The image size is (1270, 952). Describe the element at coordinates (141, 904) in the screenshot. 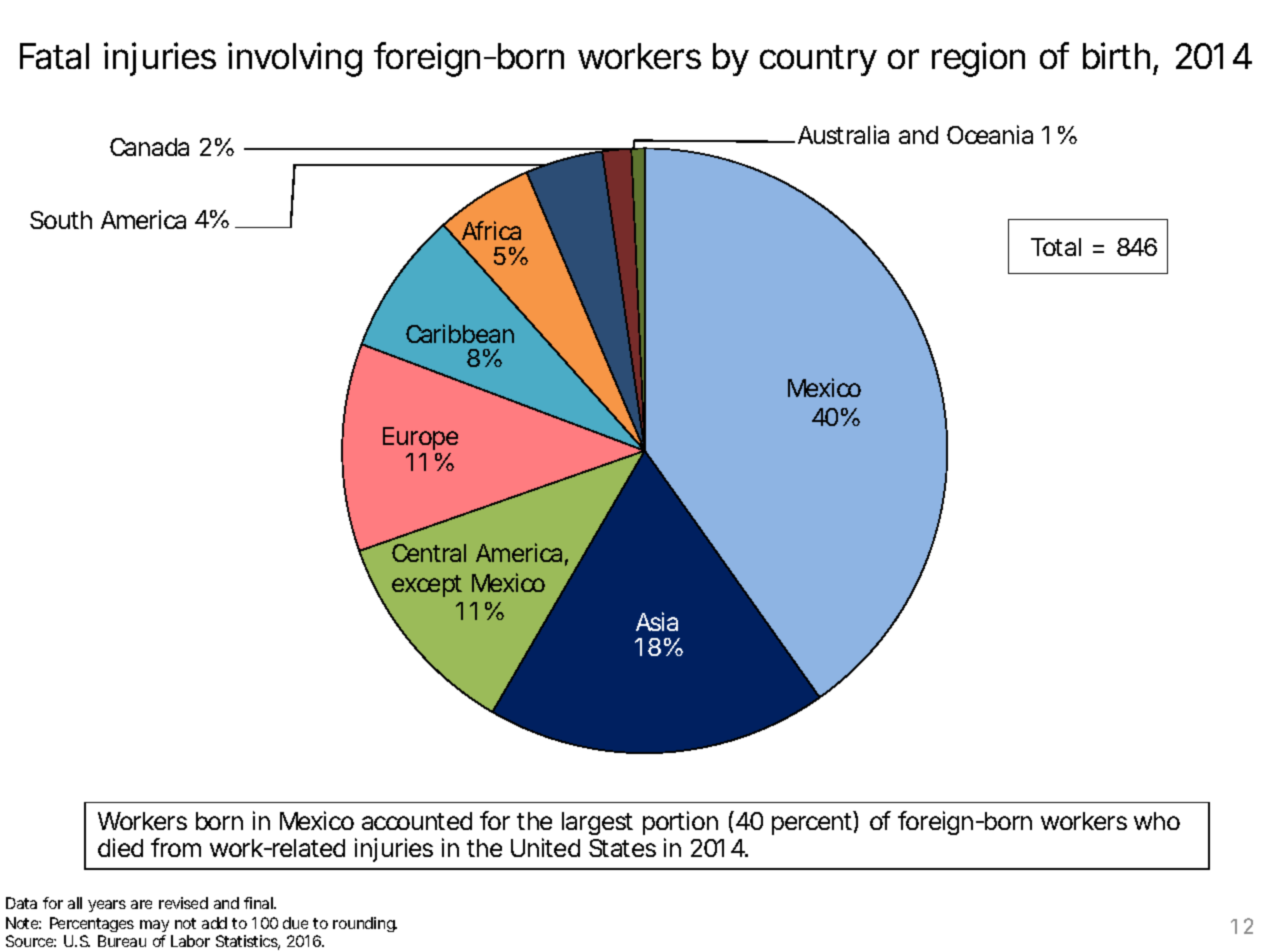

I see `are` at that location.
